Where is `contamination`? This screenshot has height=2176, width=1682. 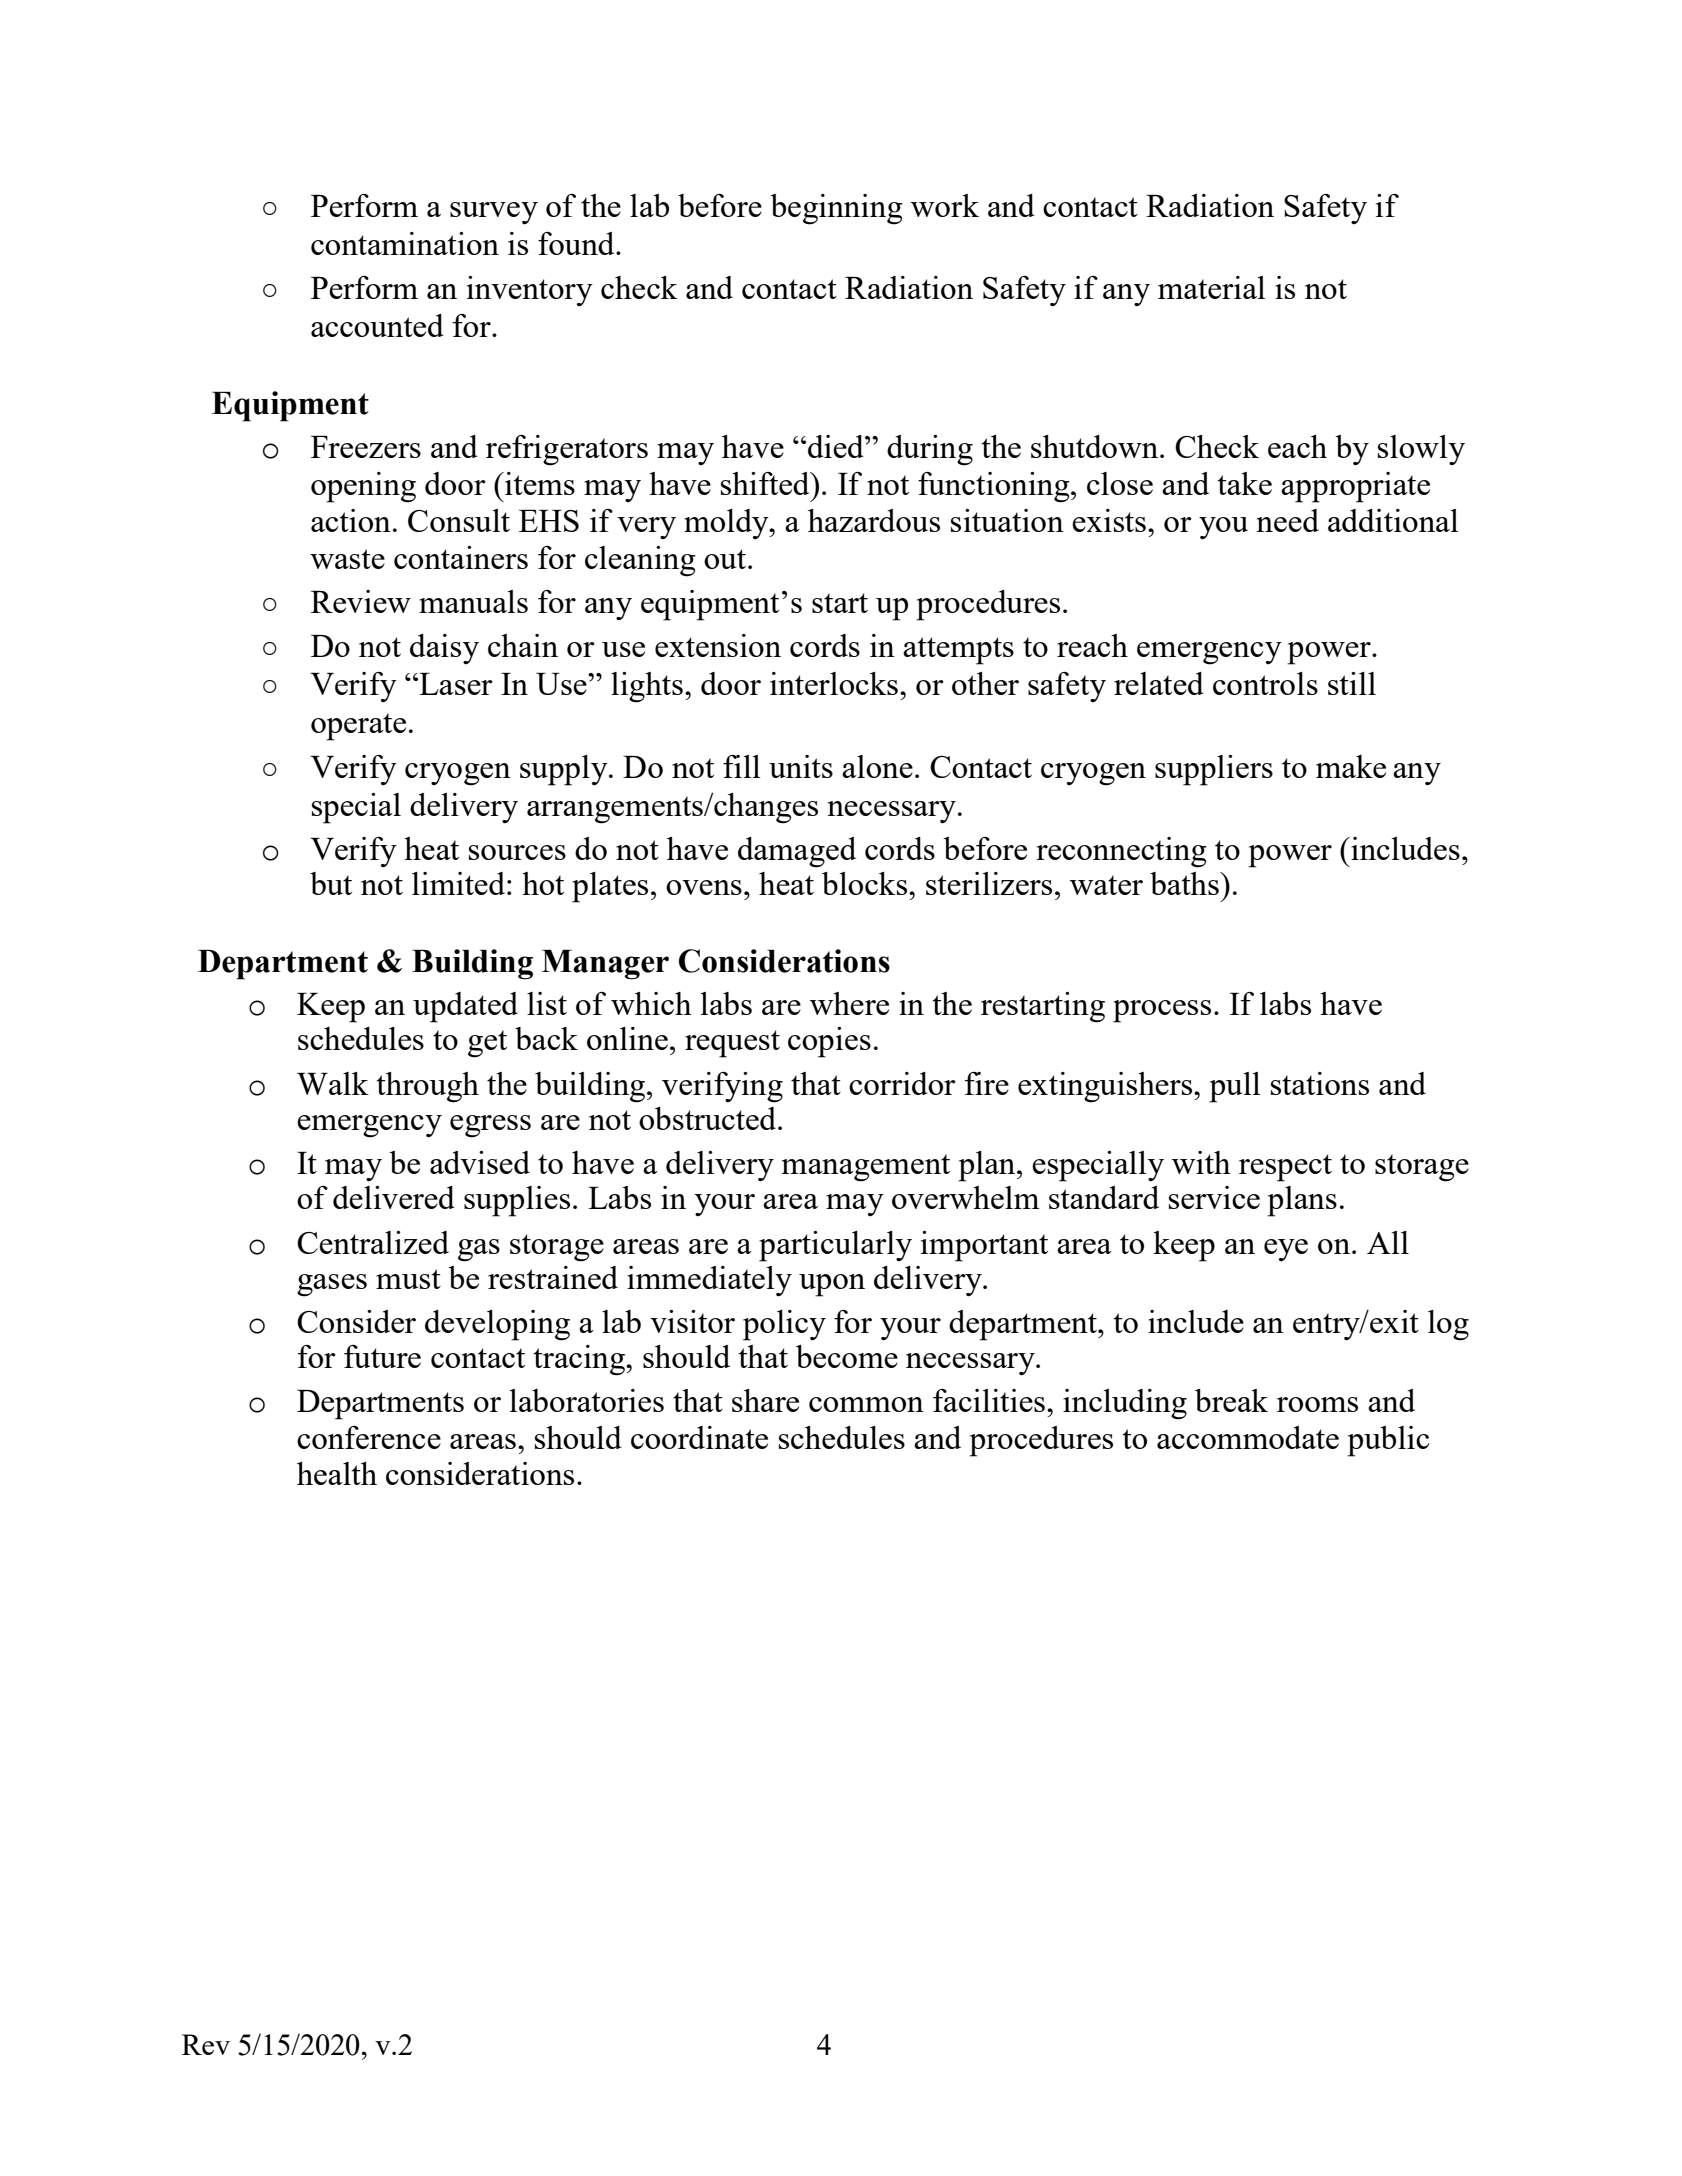 contamination is located at coordinates (405, 243).
